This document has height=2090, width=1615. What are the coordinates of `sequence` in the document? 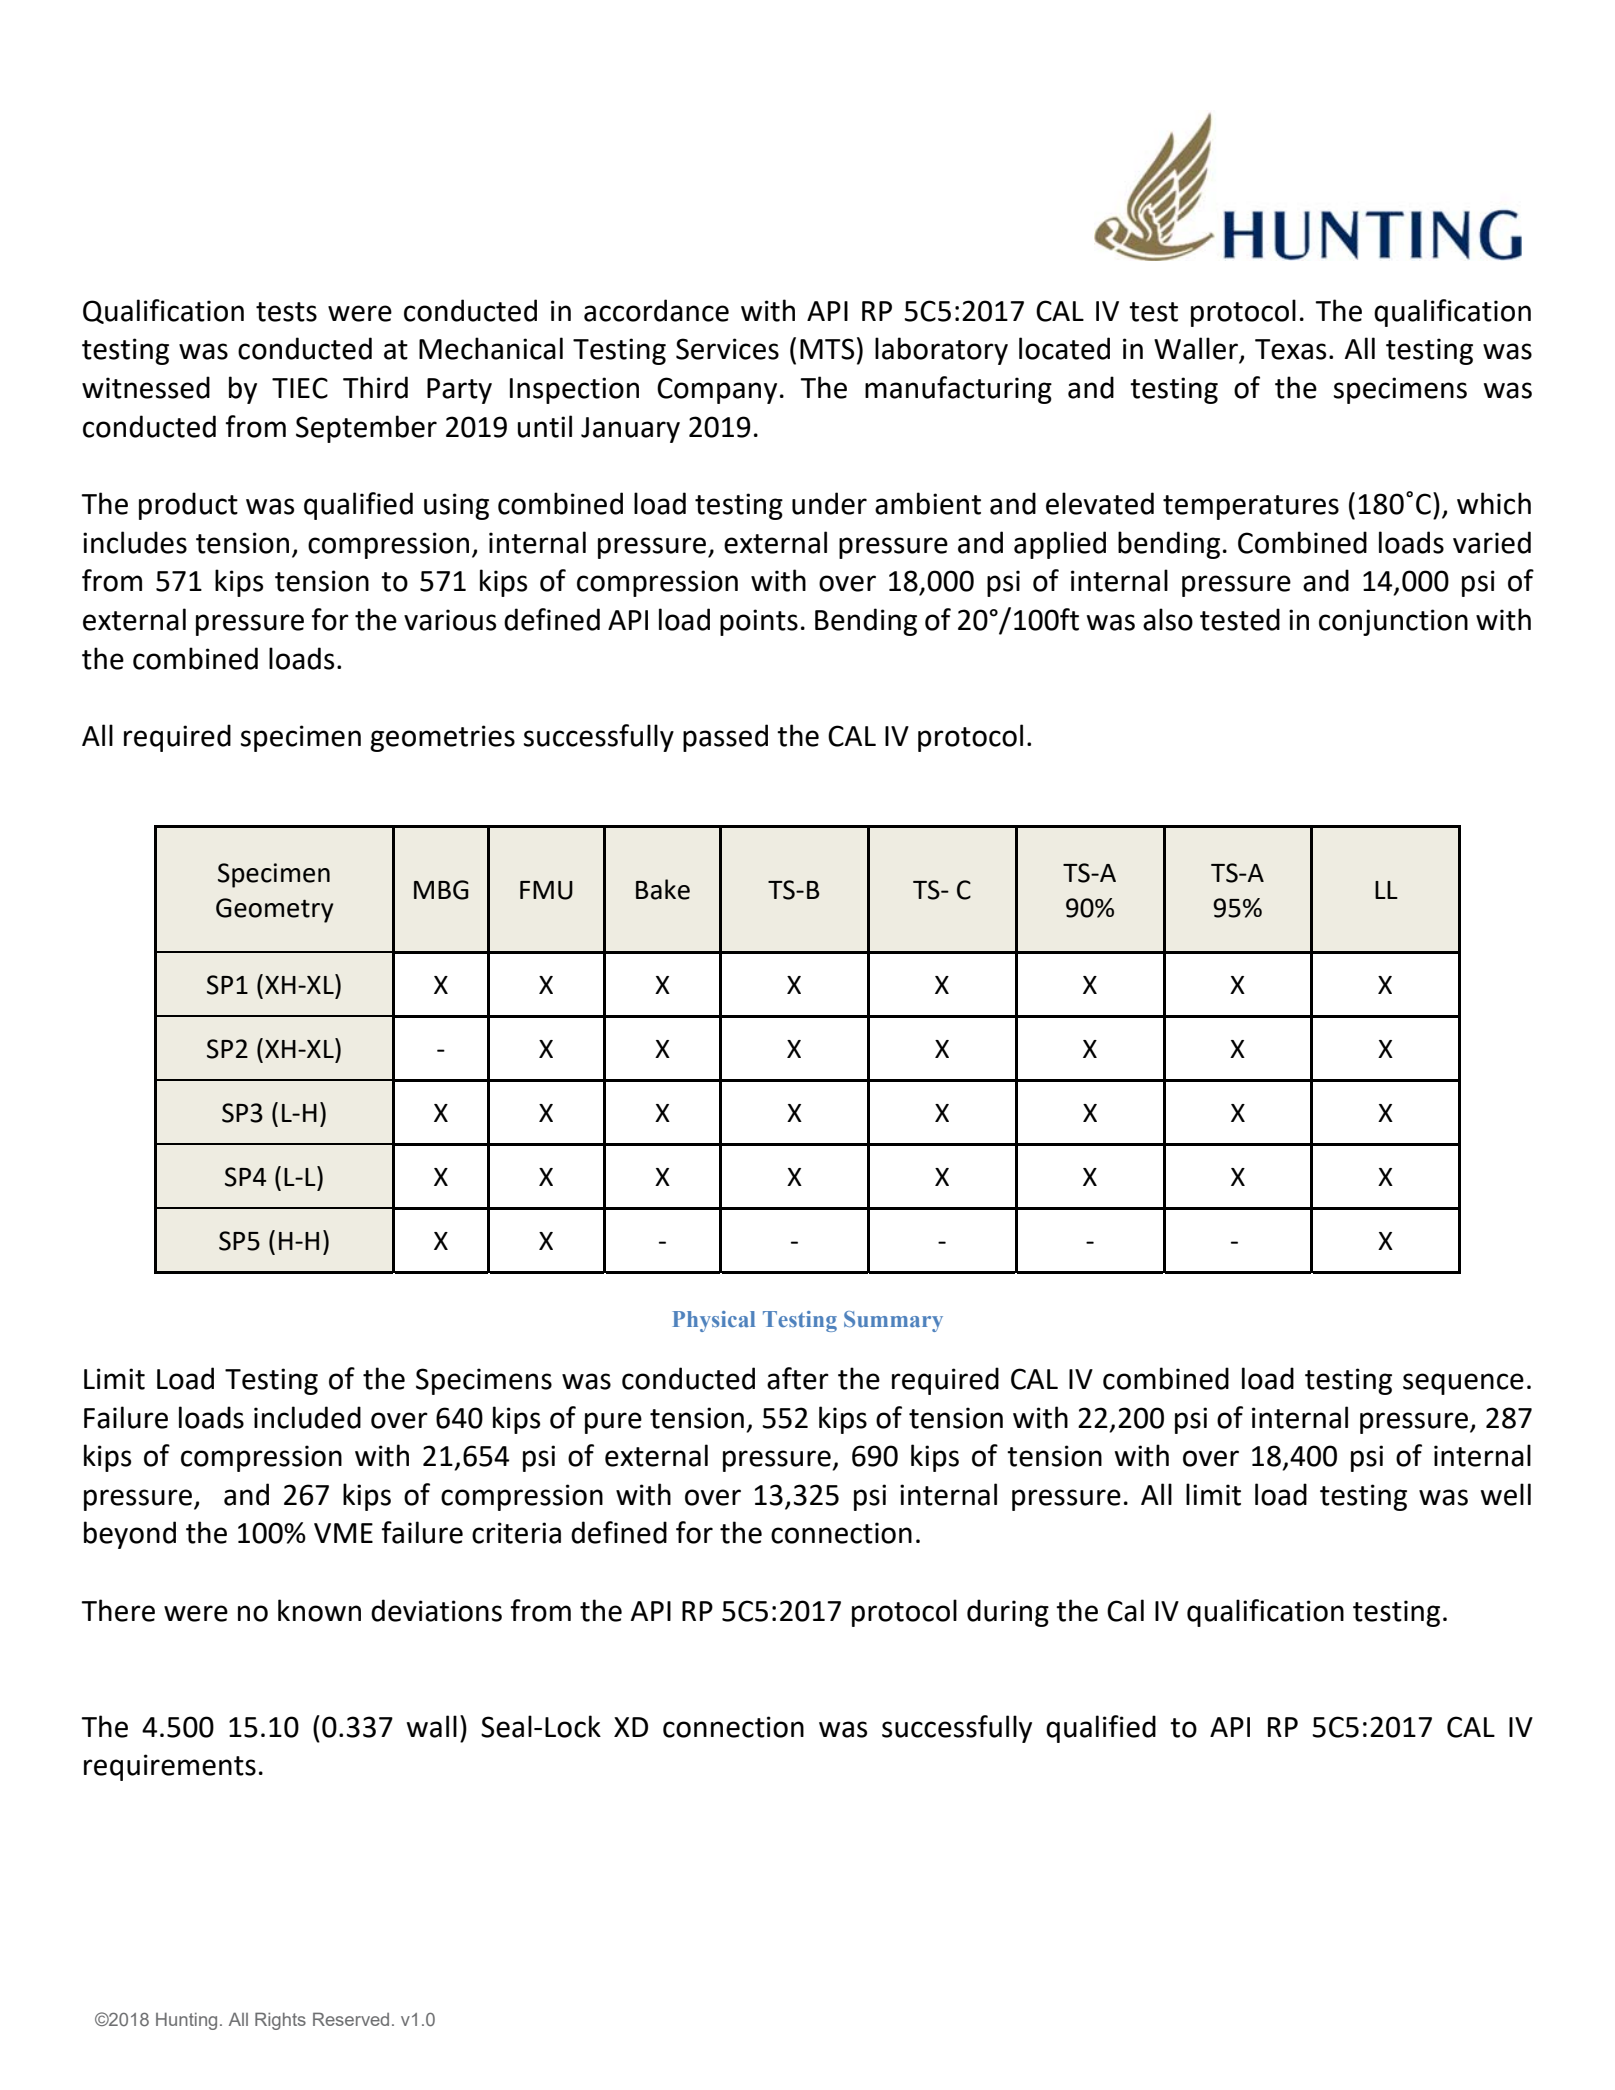 It's located at (1463, 1384).
